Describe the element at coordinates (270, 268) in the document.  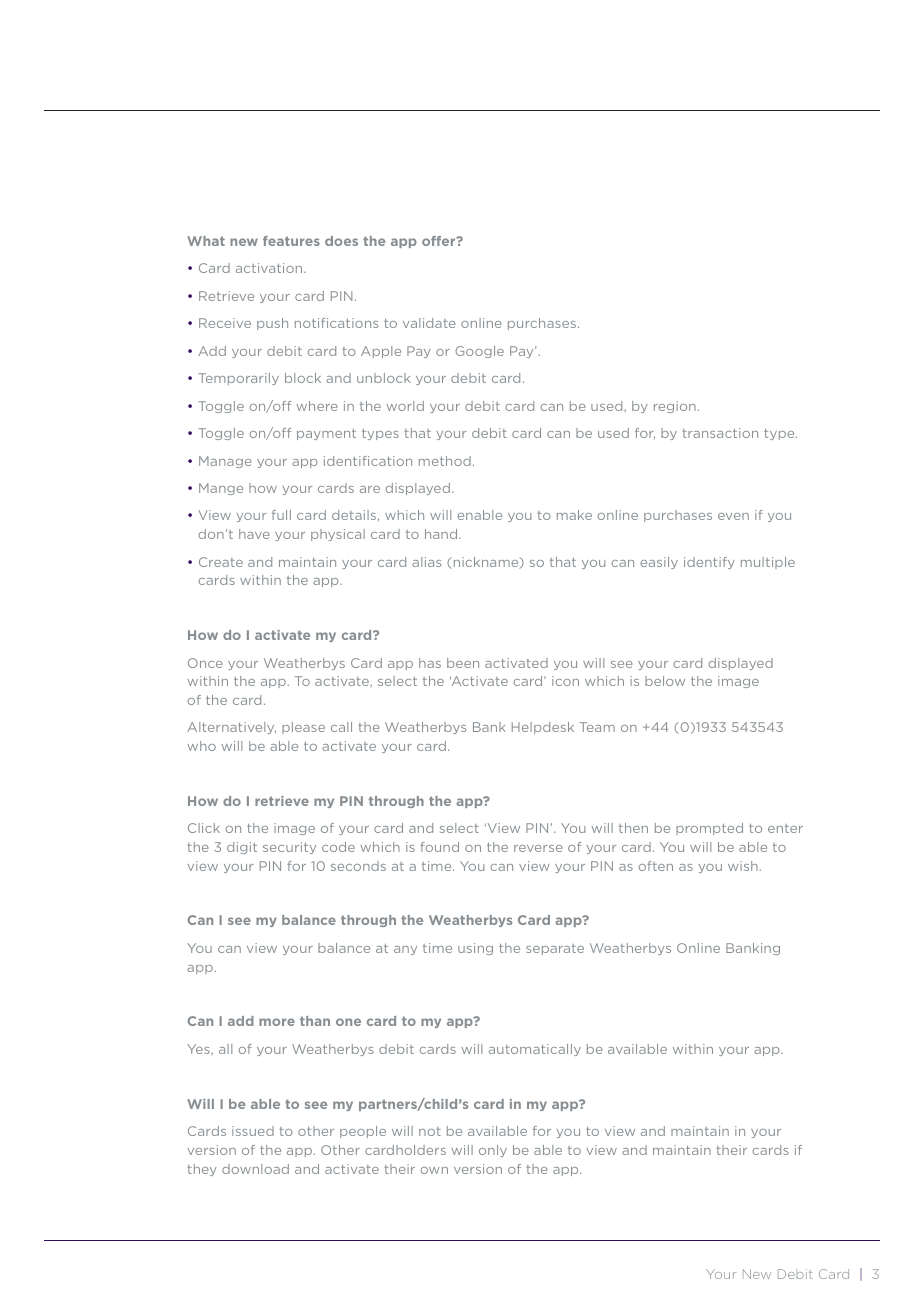
I see `activation` at that location.
